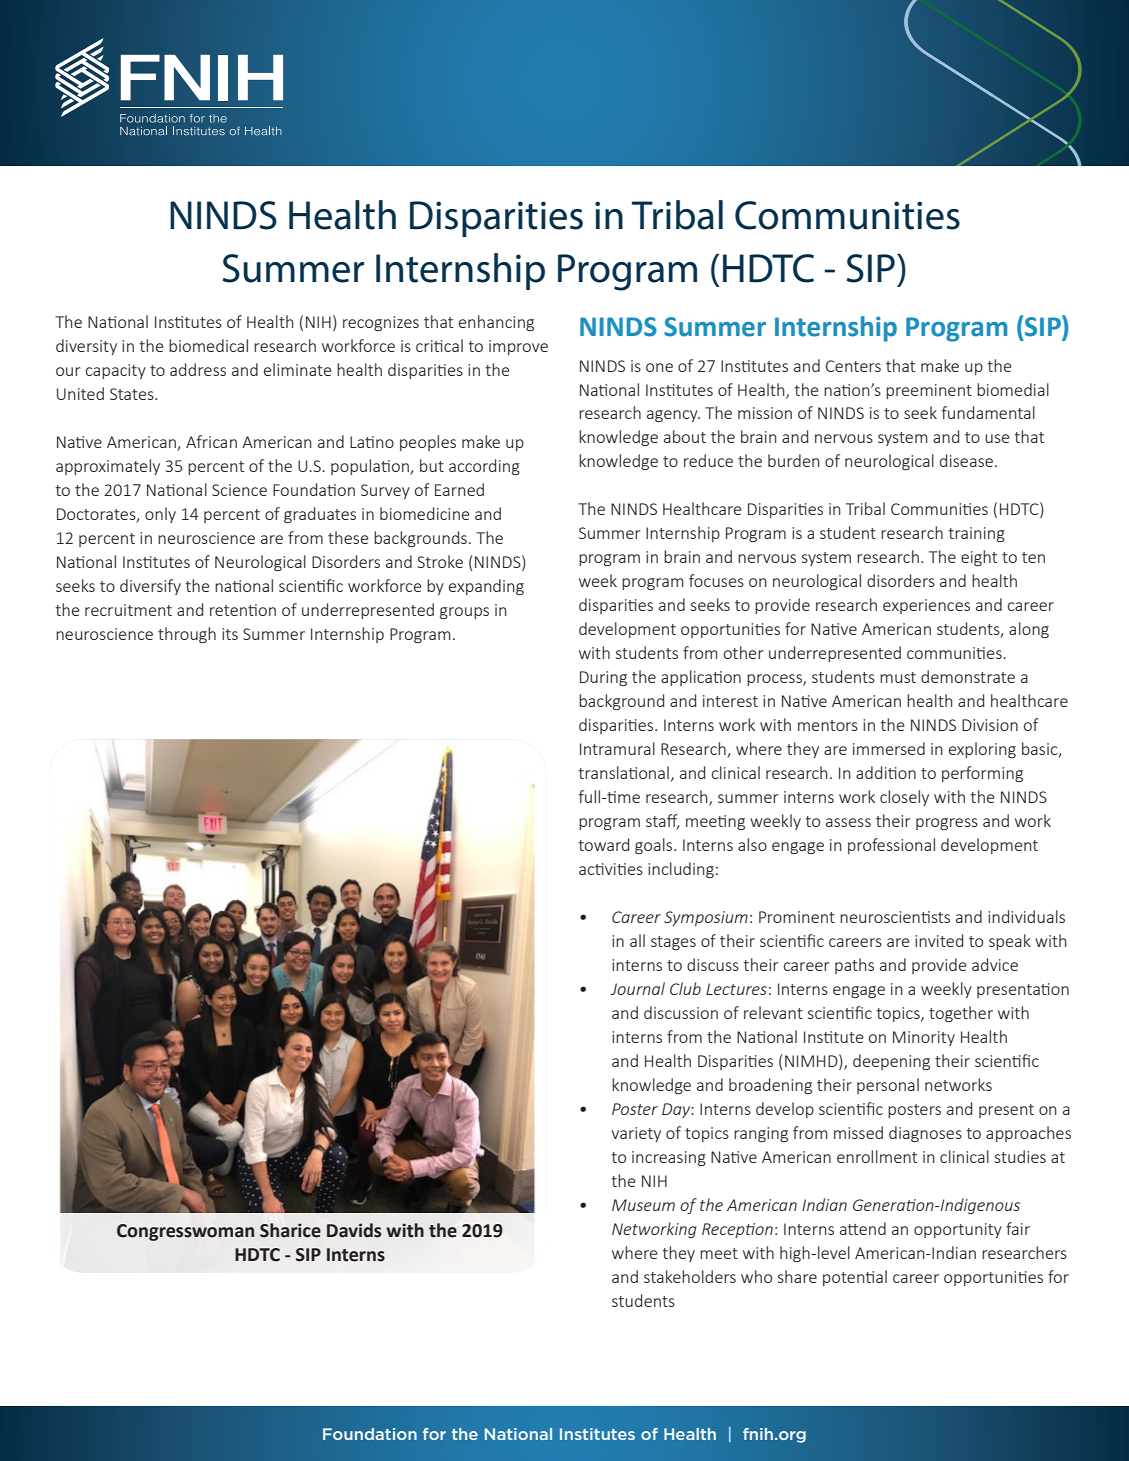 The image size is (1129, 1461). I want to click on closely, so click(904, 798).
